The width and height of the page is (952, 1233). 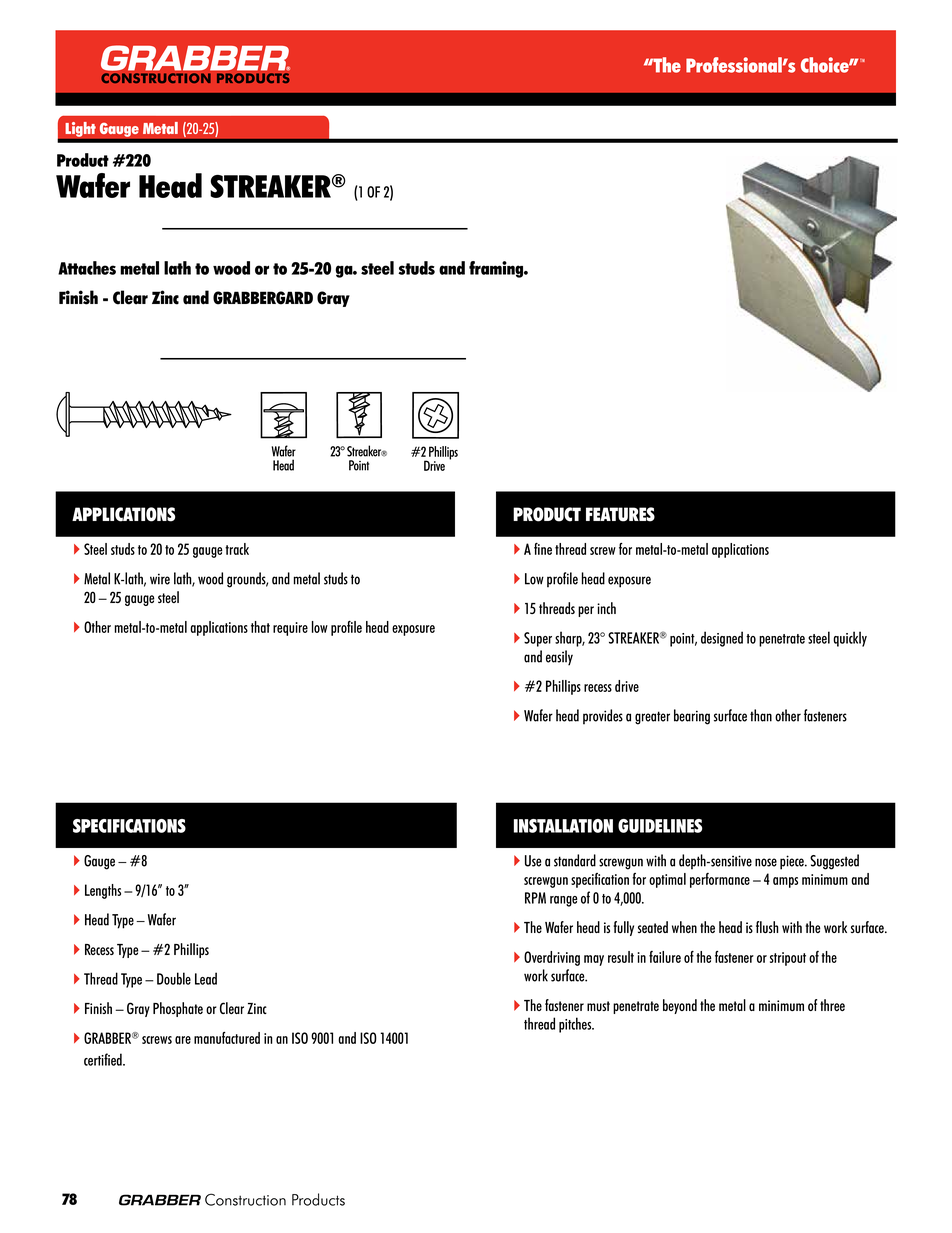 I want to click on INSTALLATION, so click(x=563, y=826).
